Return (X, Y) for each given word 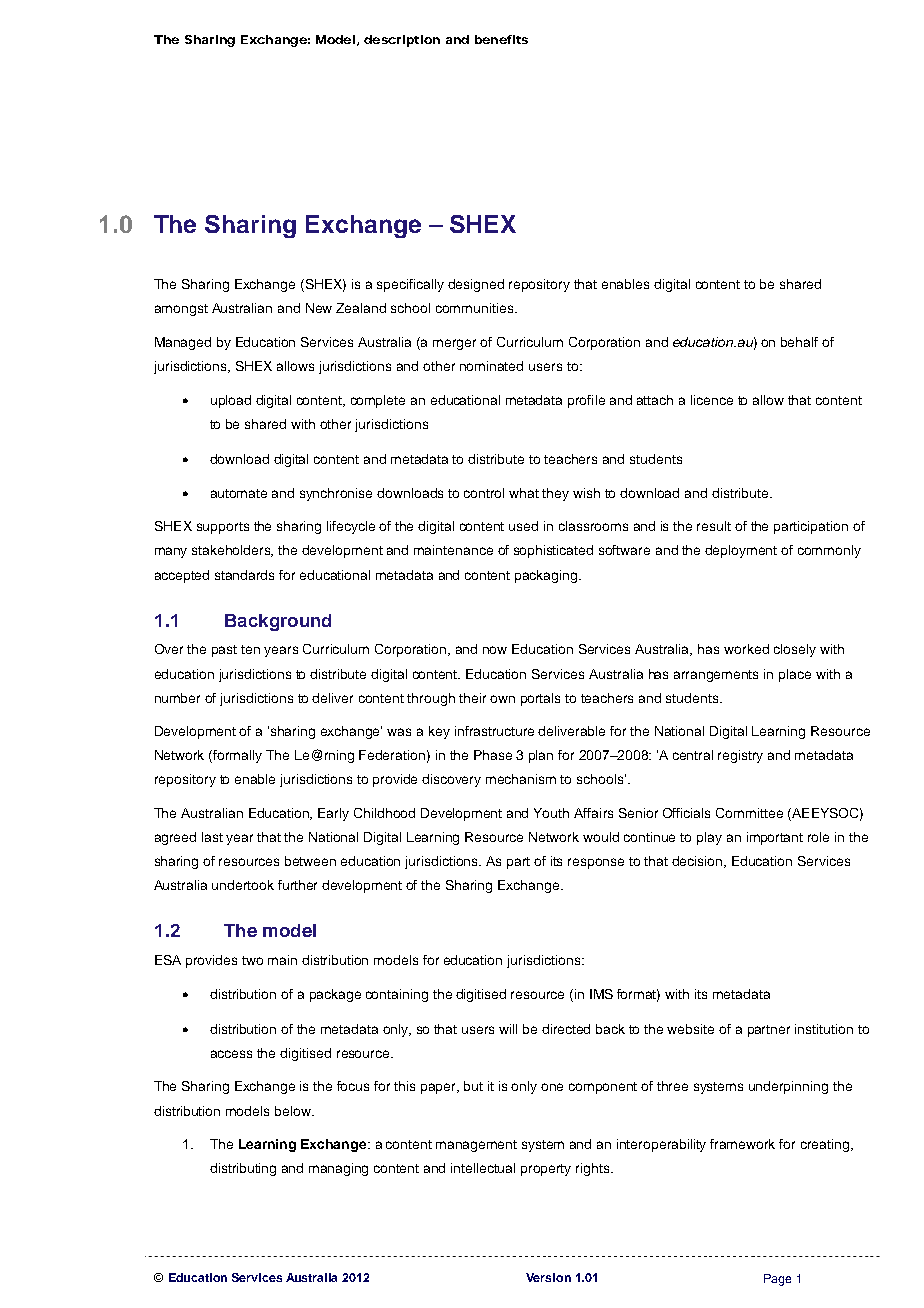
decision (698, 862)
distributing (243, 1169)
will (508, 1029)
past (224, 651)
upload (231, 401)
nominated (491, 366)
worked (746, 649)
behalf (799, 342)
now (495, 650)
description (402, 41)
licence (712, 400)
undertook (243, 885)
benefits (501, 39)
